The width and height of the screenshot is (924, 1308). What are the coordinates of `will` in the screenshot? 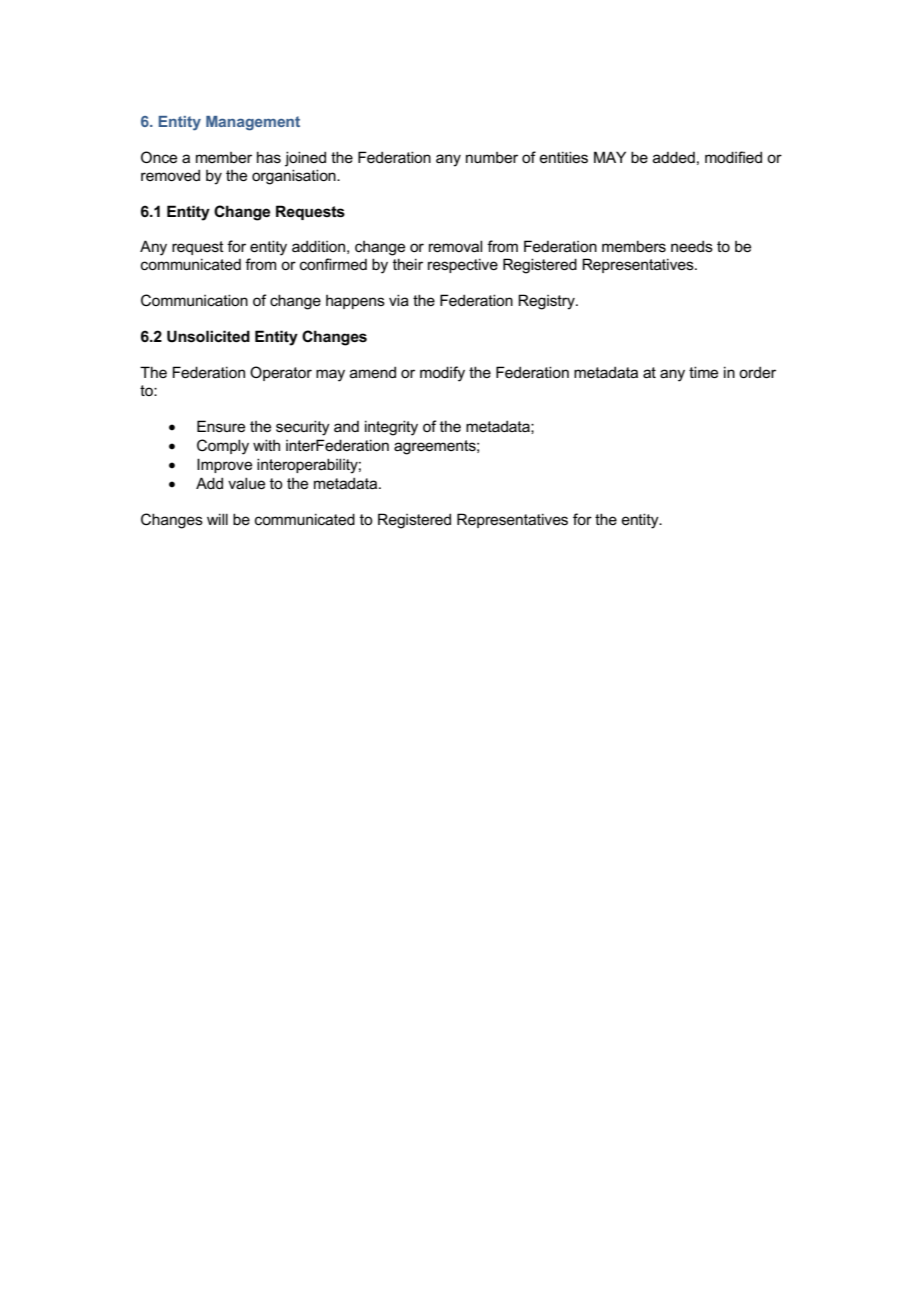 It's located at (217, 519).
